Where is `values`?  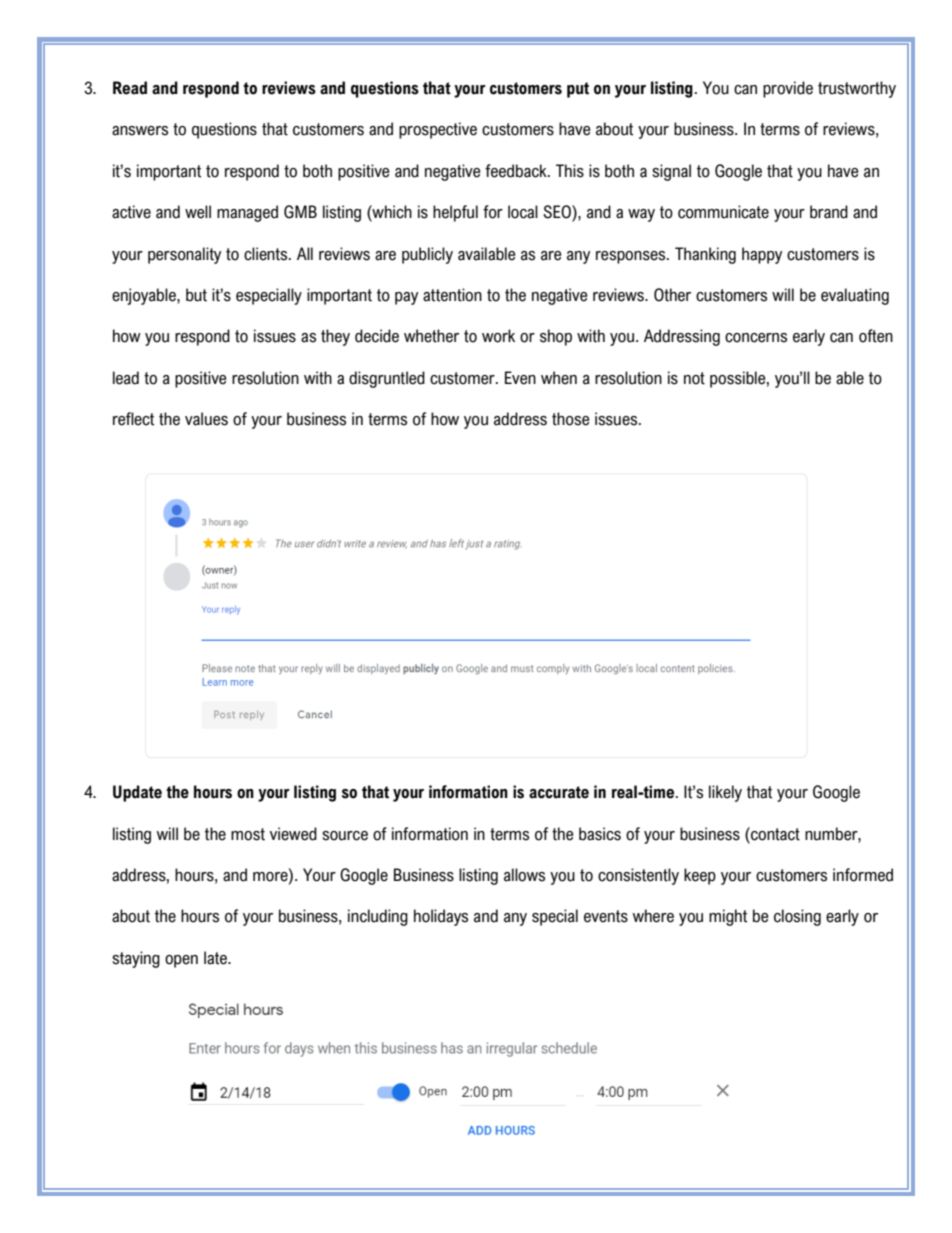 values is located at coordinates (206, 419).
